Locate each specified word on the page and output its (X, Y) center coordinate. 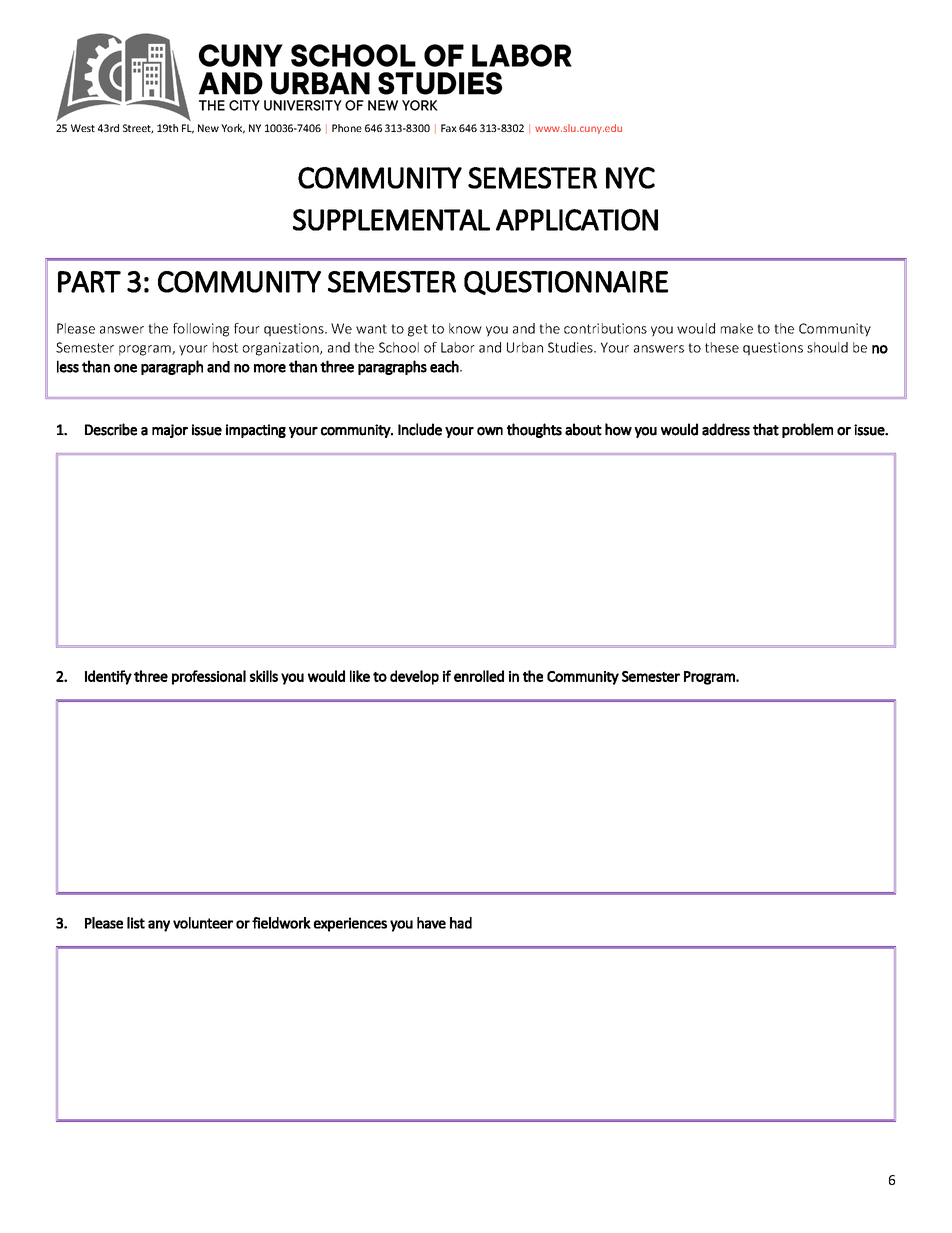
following (201, 330)
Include (420, 429)
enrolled (479, 676)
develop (414, 677)
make (737, 328)
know (465, 328)
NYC (630, 178)
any (159, 926)
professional (209, 677)
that (766, 429)
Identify (108, 677)
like (360, 676)
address (726, 429)
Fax (449, 128)
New (208, 128)
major (170, 431)
